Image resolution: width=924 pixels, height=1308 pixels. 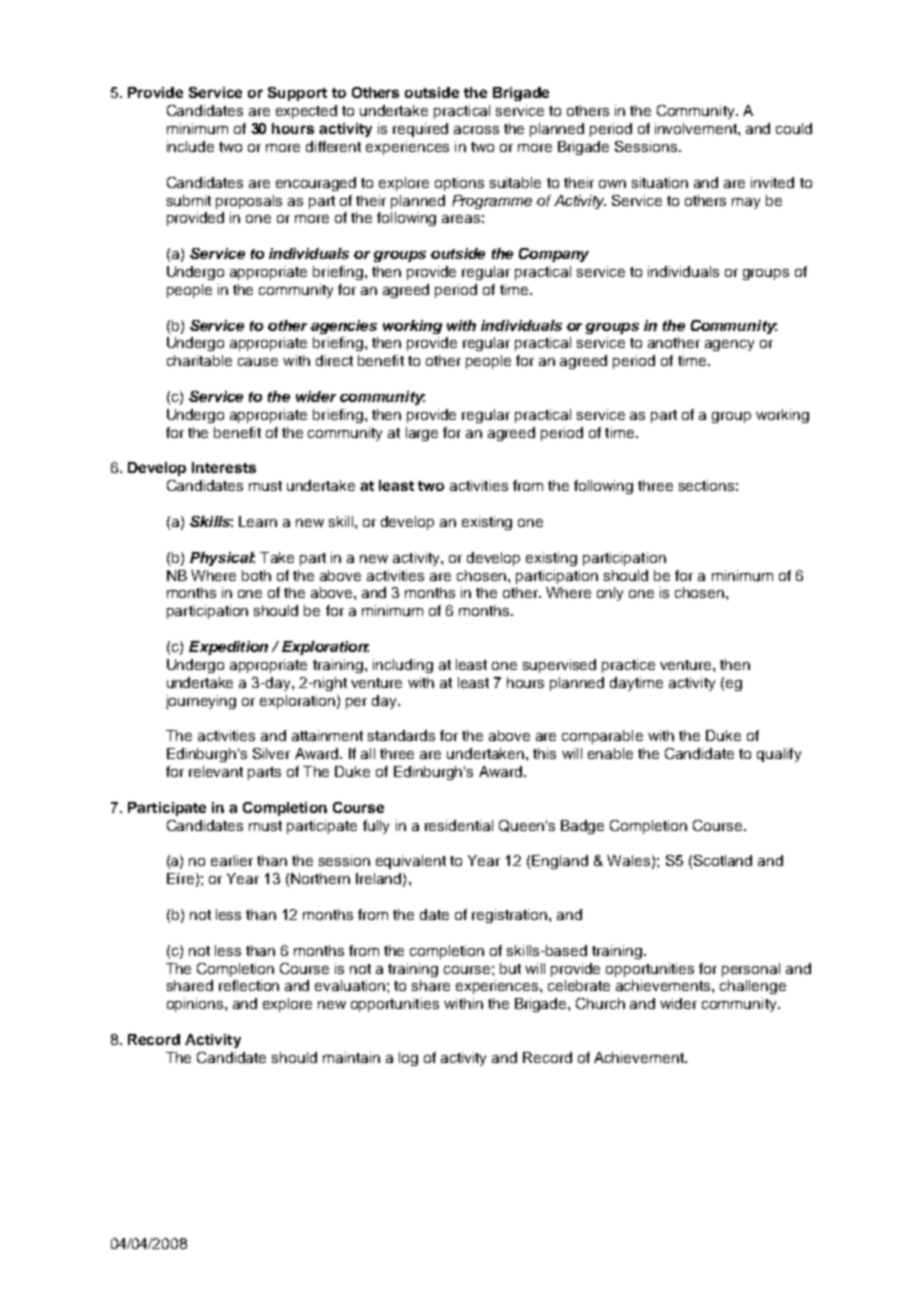 What do you see at coordinates (476, 130) in the screenshot?
I see `across` at bounding box center [476, 130].
